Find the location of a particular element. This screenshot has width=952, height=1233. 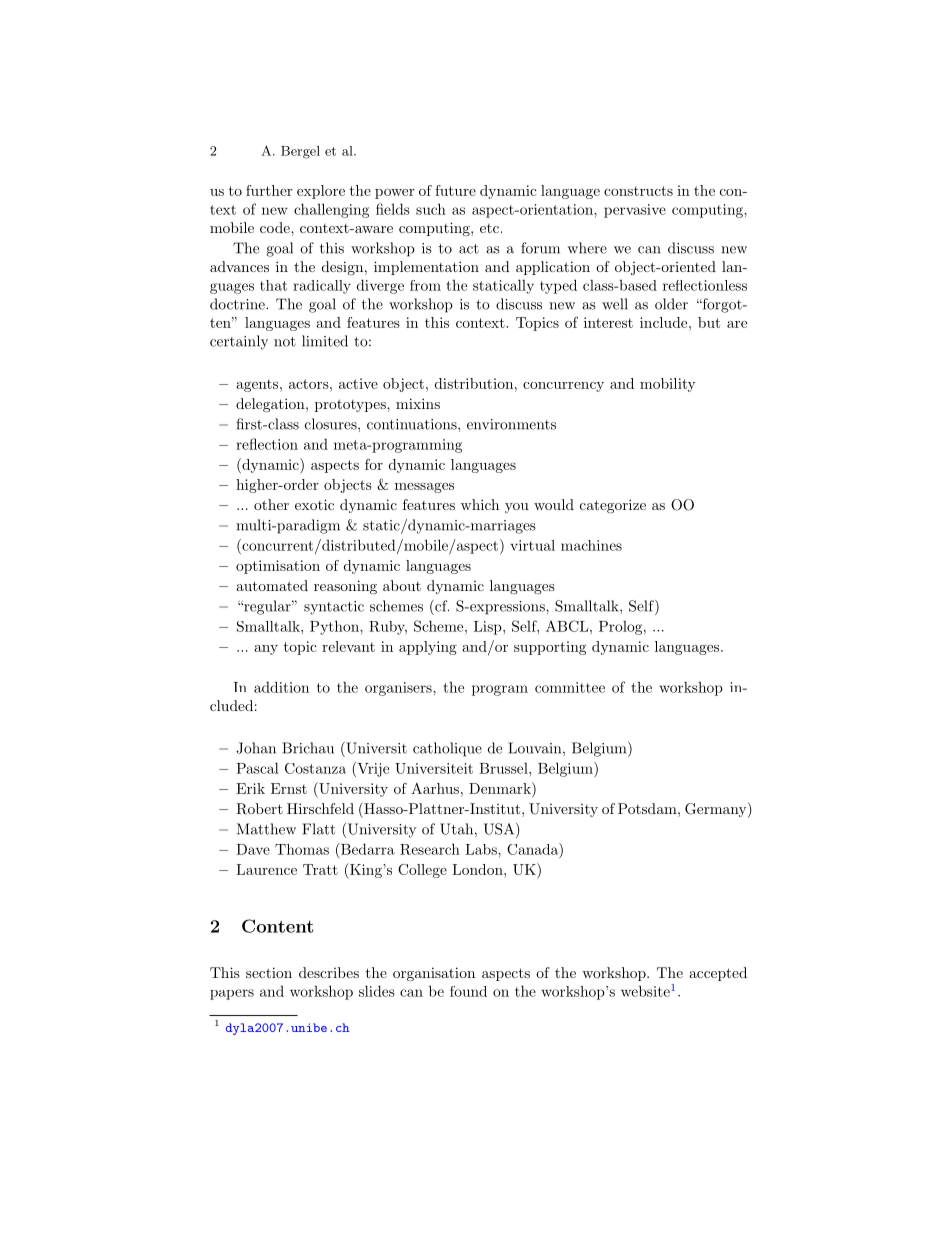

found is located at coordinates (468, 991).
